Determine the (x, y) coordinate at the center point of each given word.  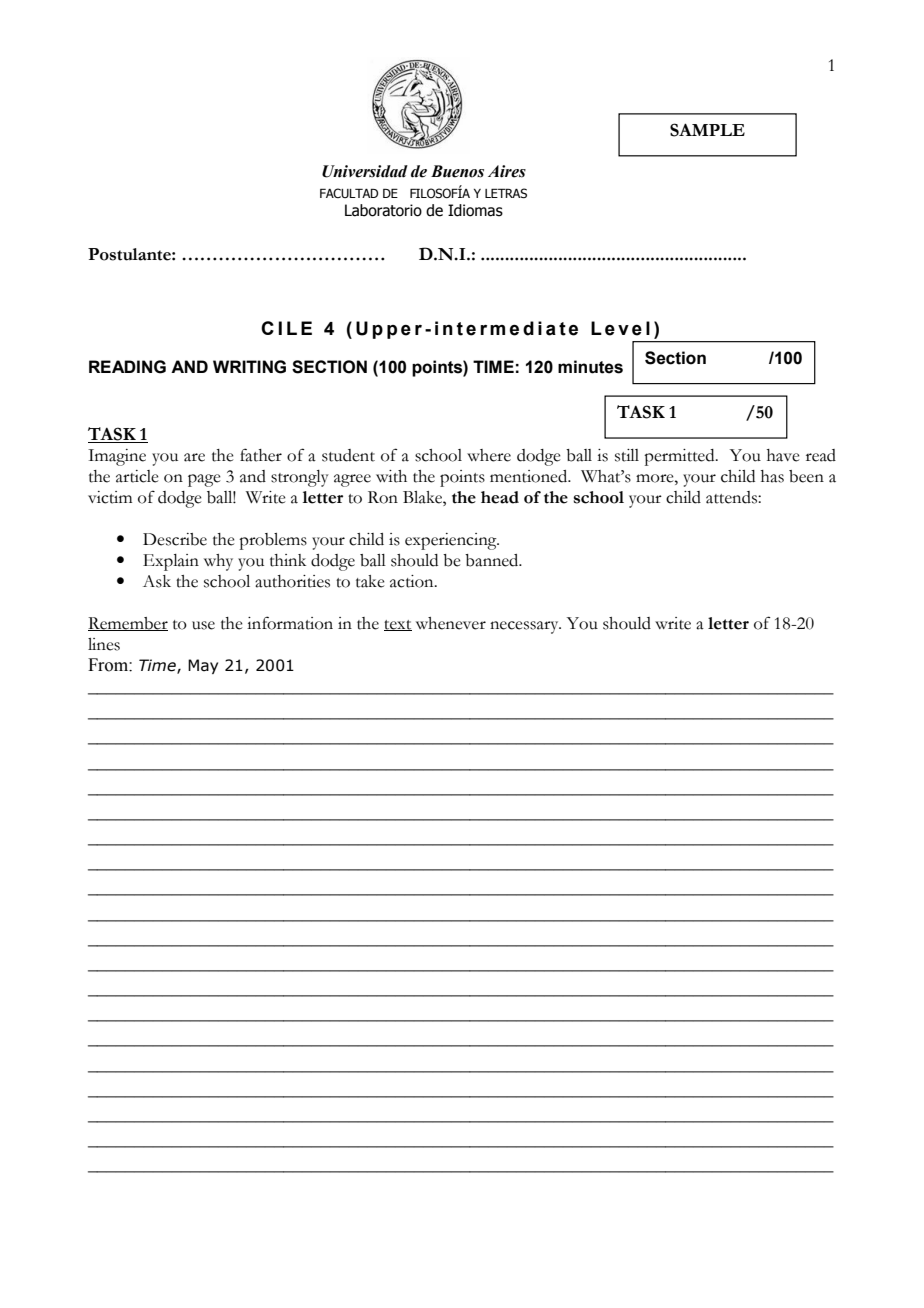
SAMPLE (707, 130)
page (204, 480)
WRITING (249, 367)
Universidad (365, 171)
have (783, 455)
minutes (590, 367)
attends (732, 497)
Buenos (457, 171)
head (500, 497)
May (203, 666)
